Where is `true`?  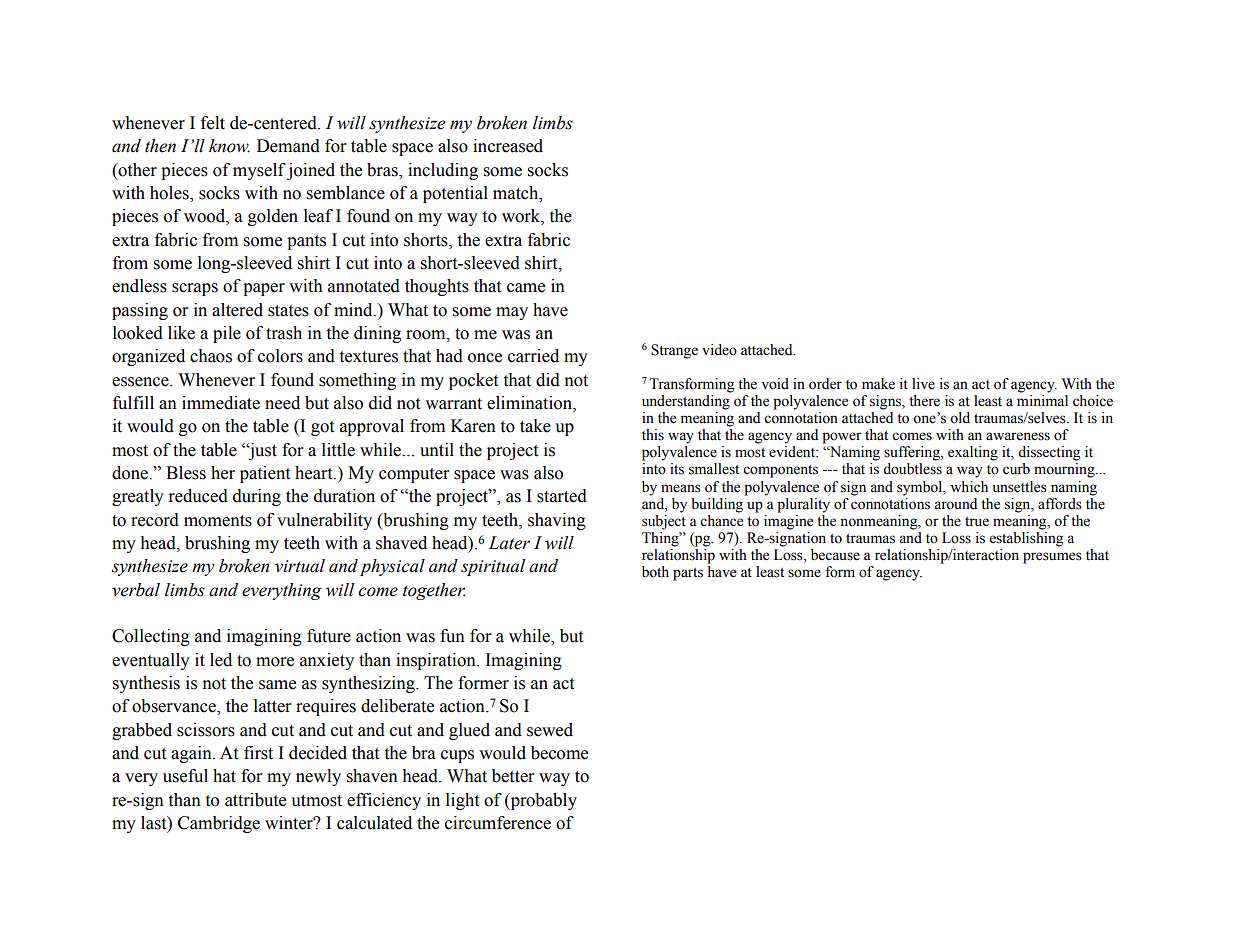 true is located at coordinates (977, 522).
